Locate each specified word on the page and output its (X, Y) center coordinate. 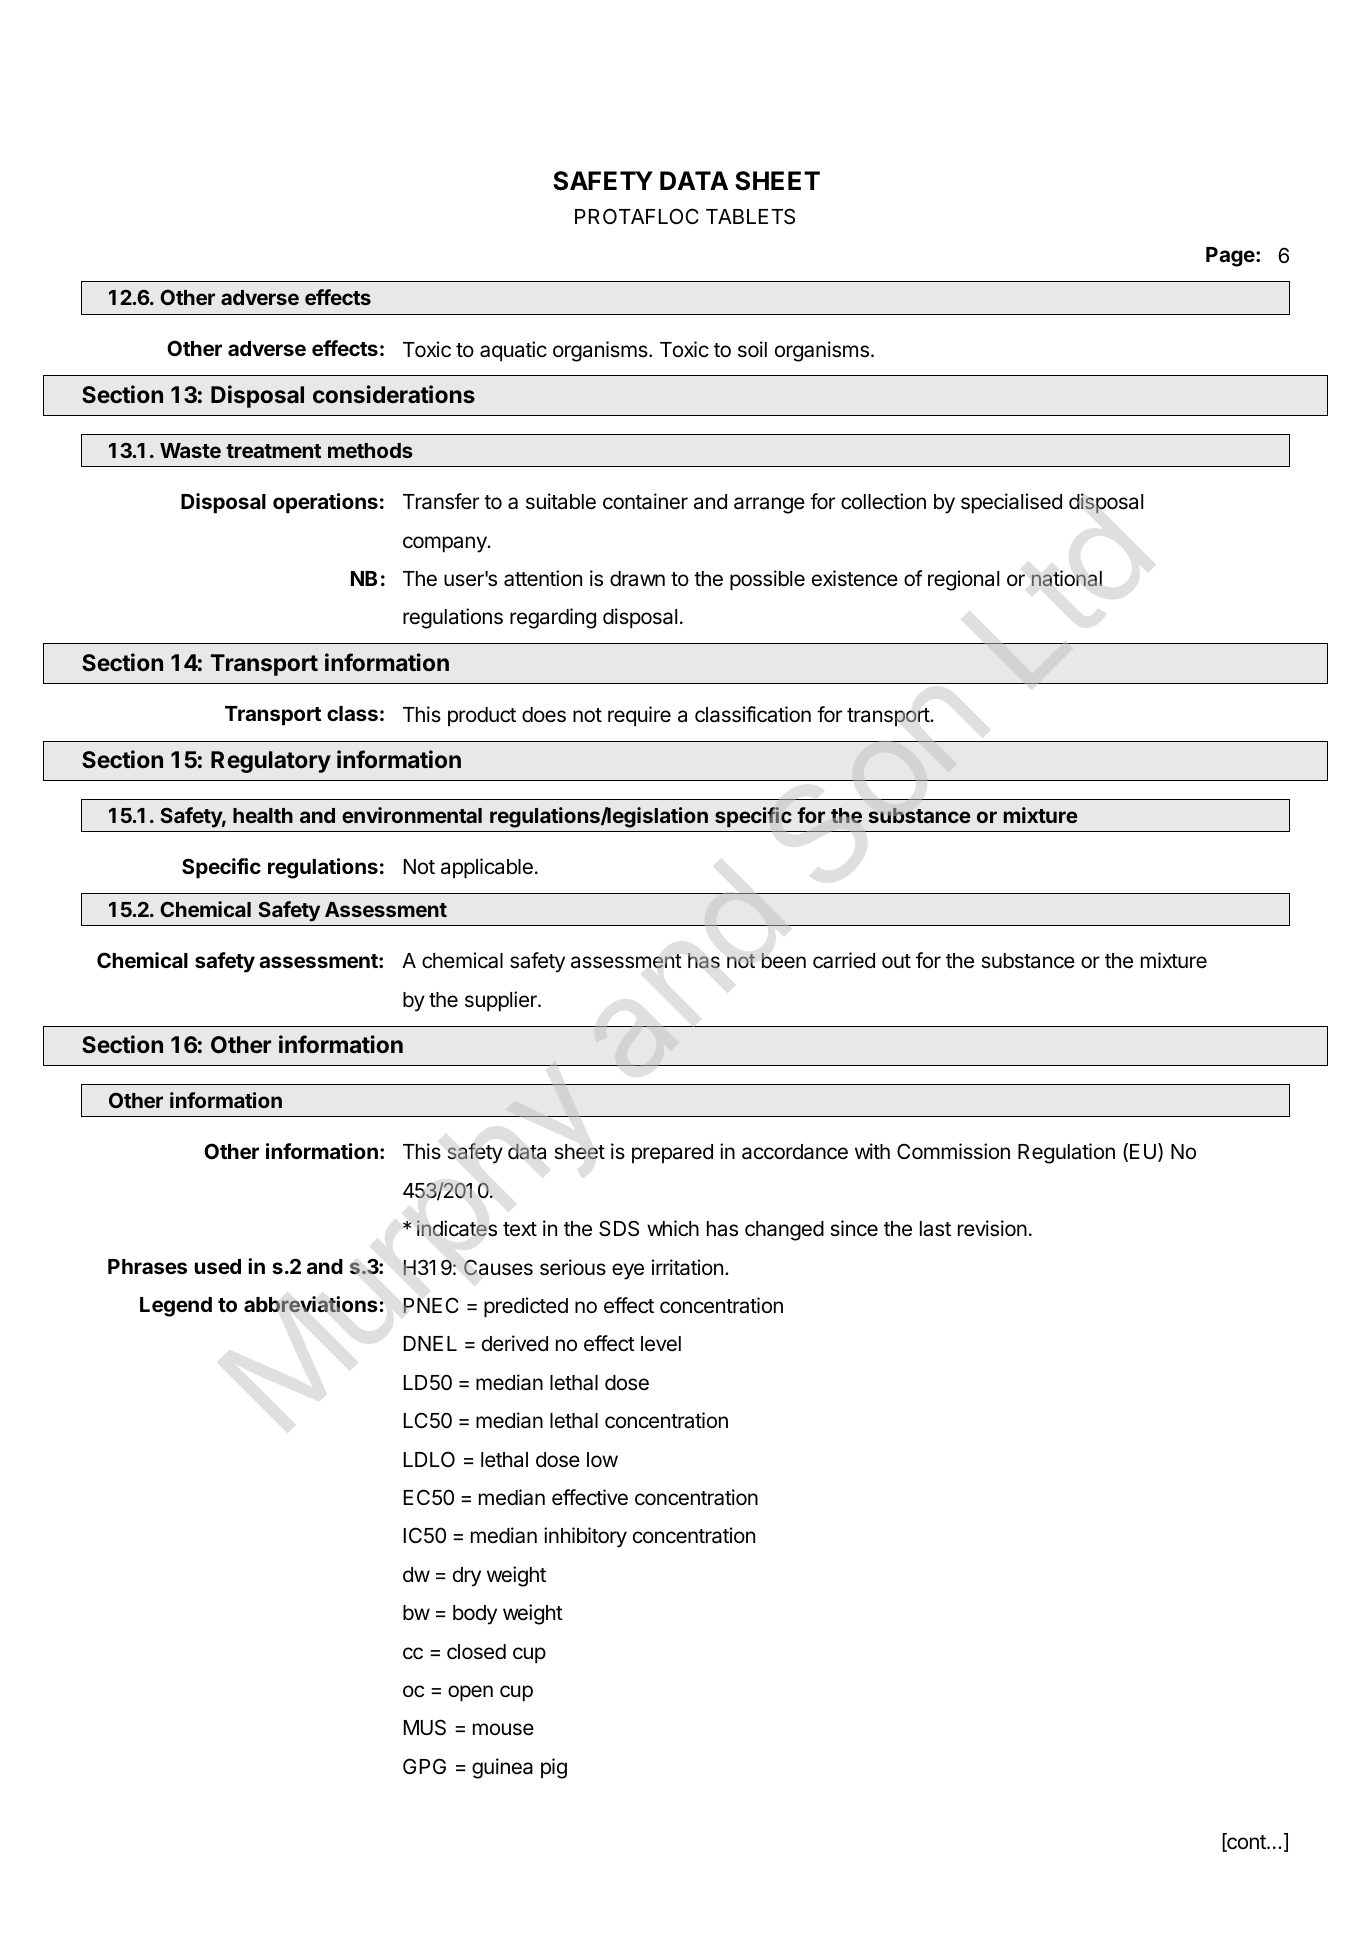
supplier (502, 1001)
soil (752, 349)
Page (1231, 257)
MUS (425, 1727)
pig (554, 1768)
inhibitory (585, 1537)
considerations (394, 394)
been (783, 961)
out (896, 961)
